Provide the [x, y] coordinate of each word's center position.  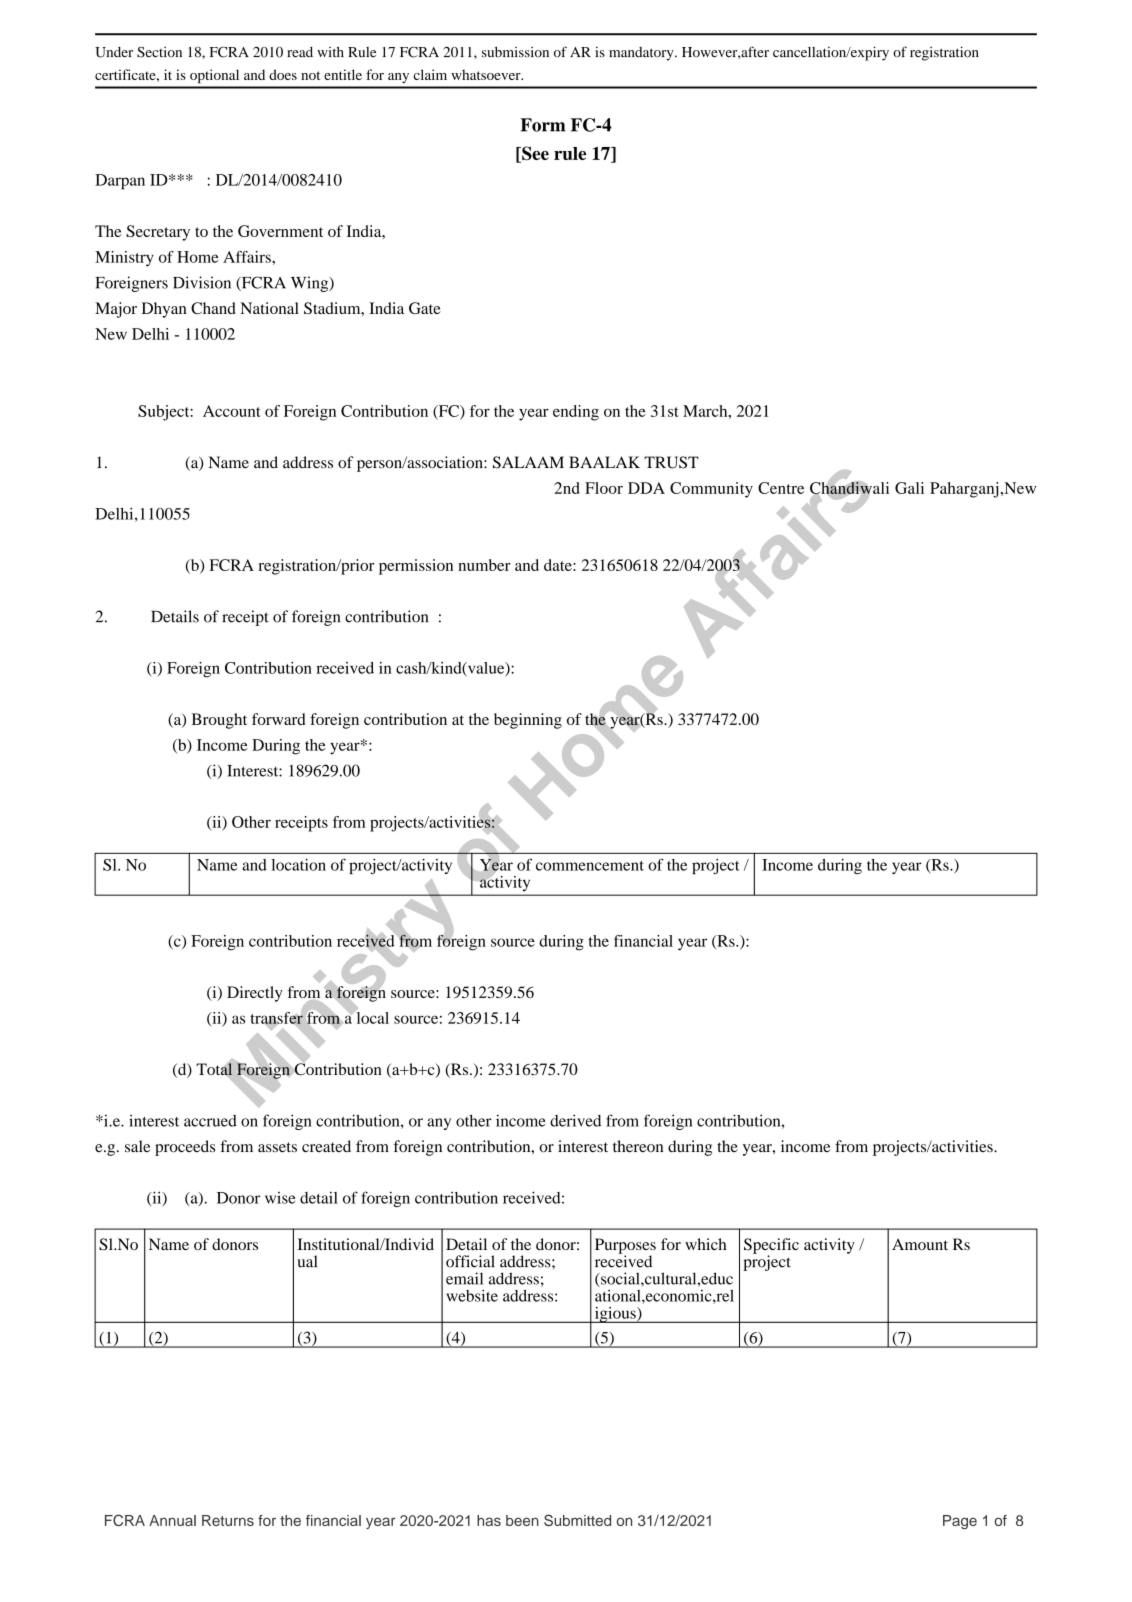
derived [575, 1120]
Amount [920, 1244]
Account [232, 411]
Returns [228, 1520]
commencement [590, 866]
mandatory [642, 54]
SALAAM [528, 462]
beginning [528, 721]
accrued [210, 1121]
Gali [909, 488]
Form [542, 125]
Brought [219, 721]
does [283, 74]
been [522, 1520]
